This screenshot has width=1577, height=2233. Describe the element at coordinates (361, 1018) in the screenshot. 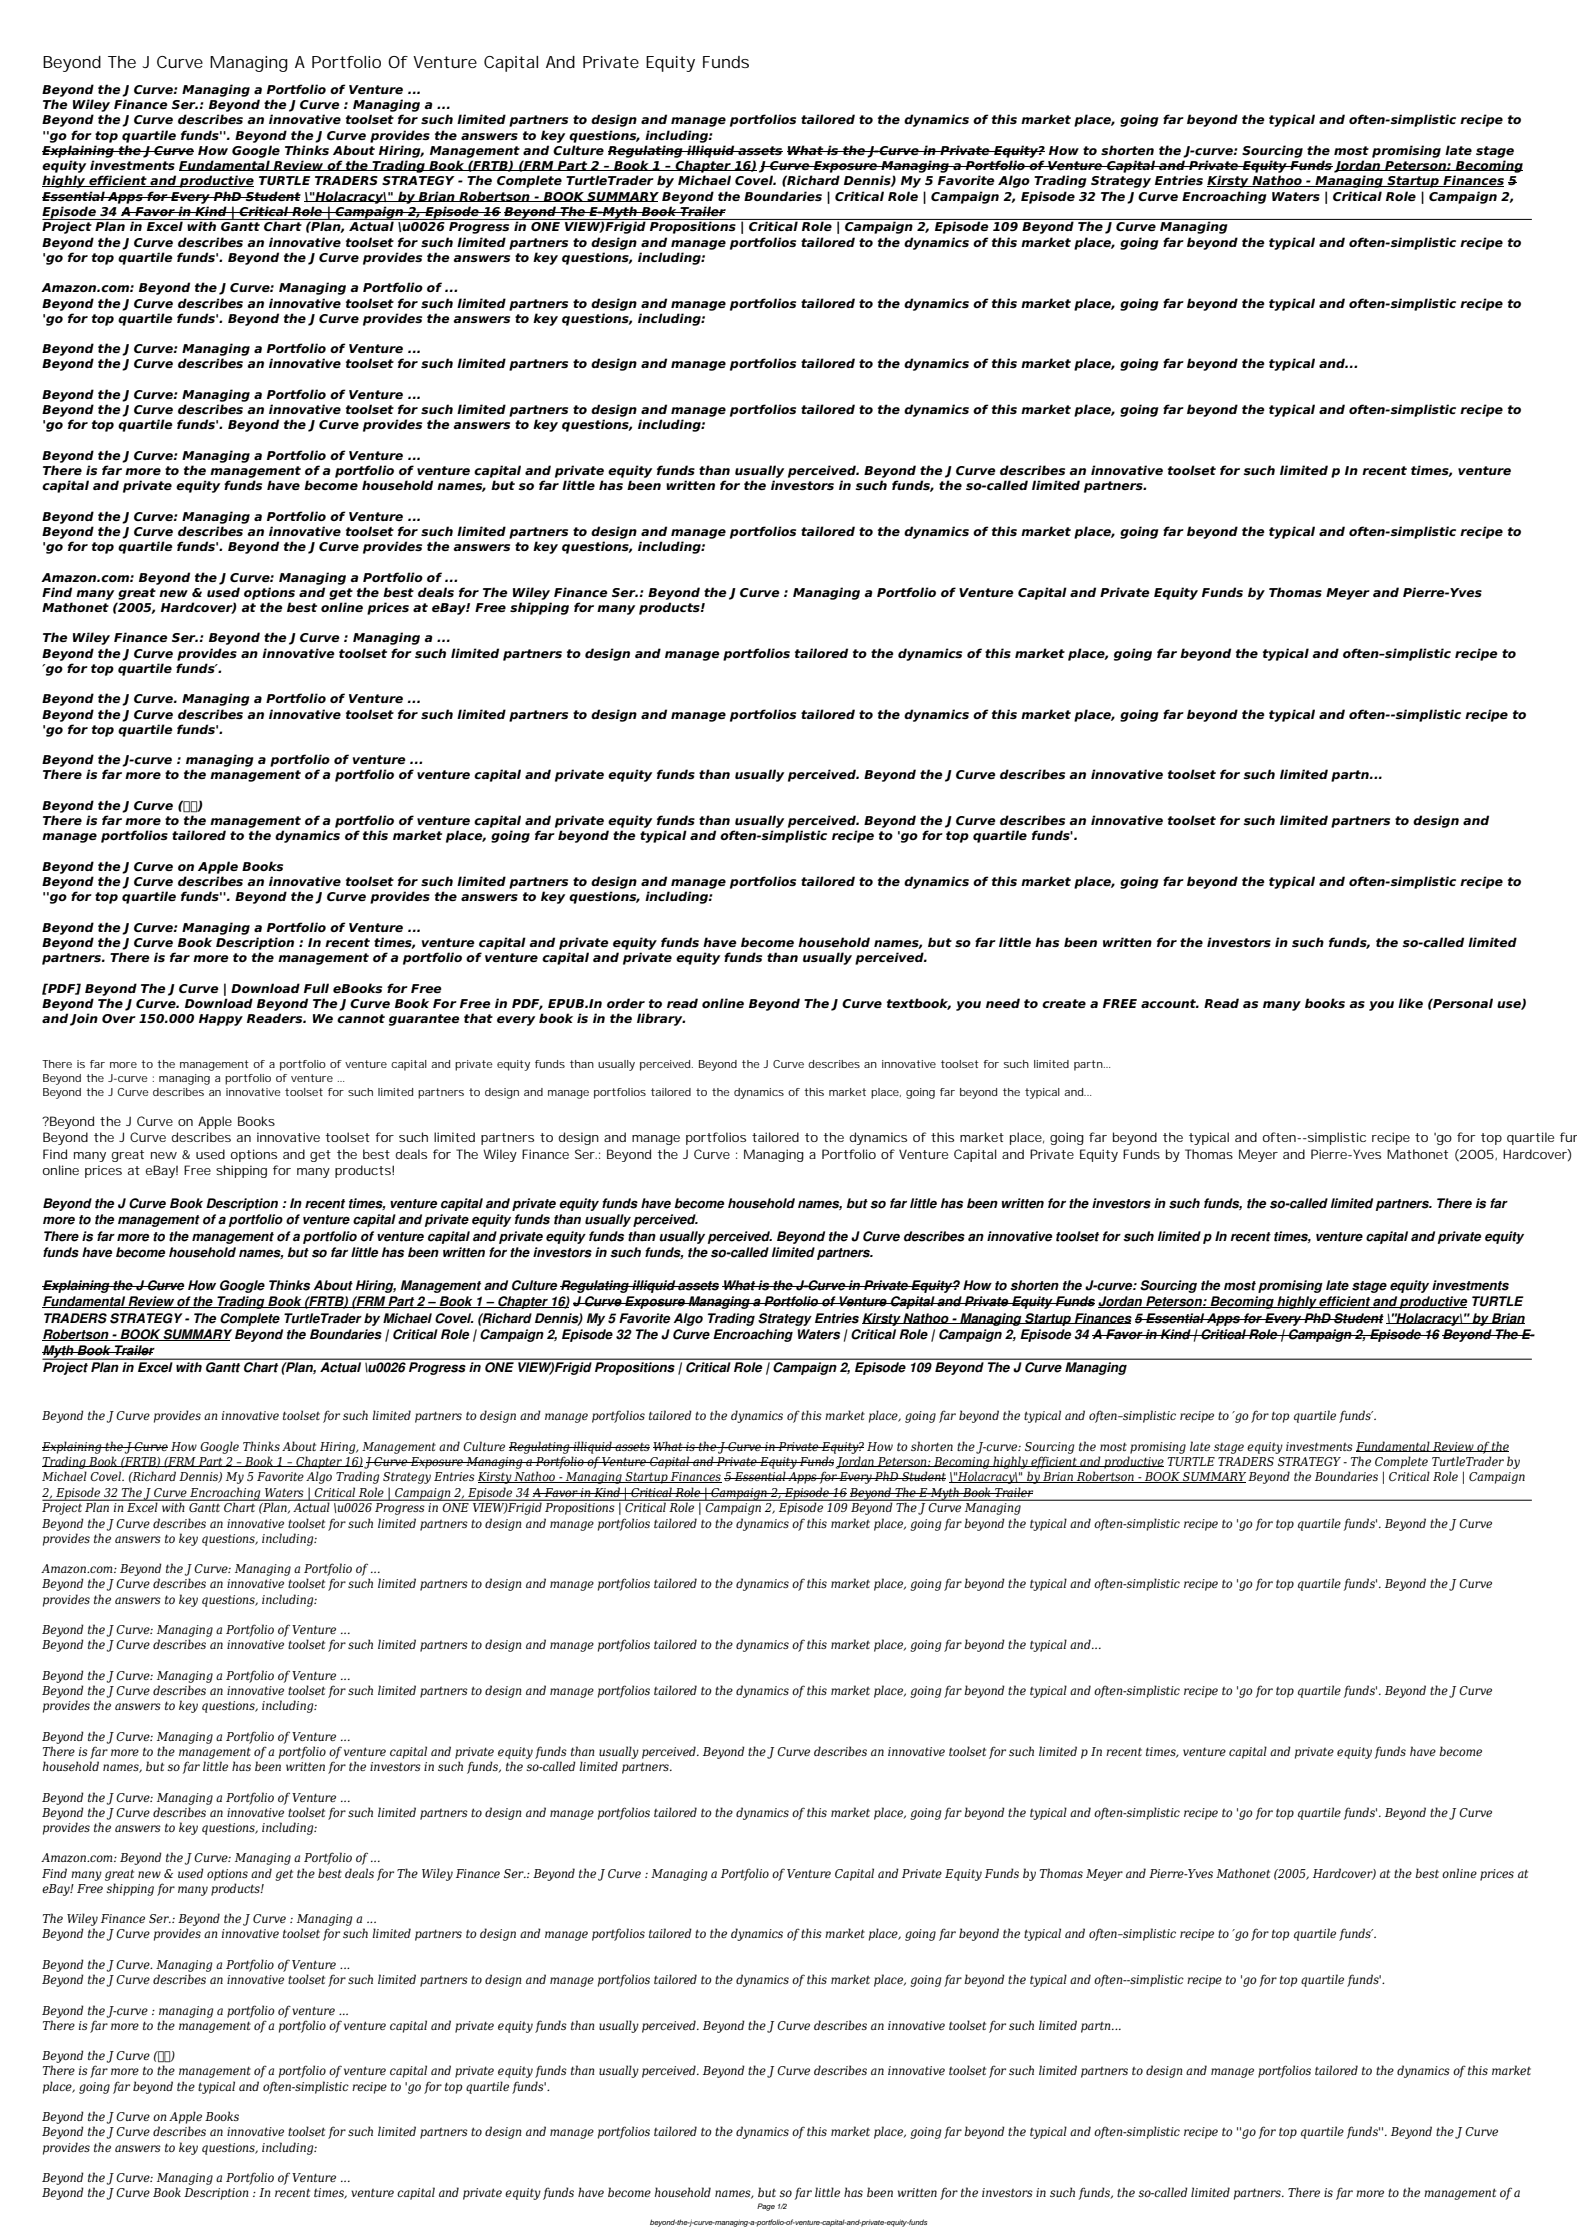

I see `cannot` at that location.
